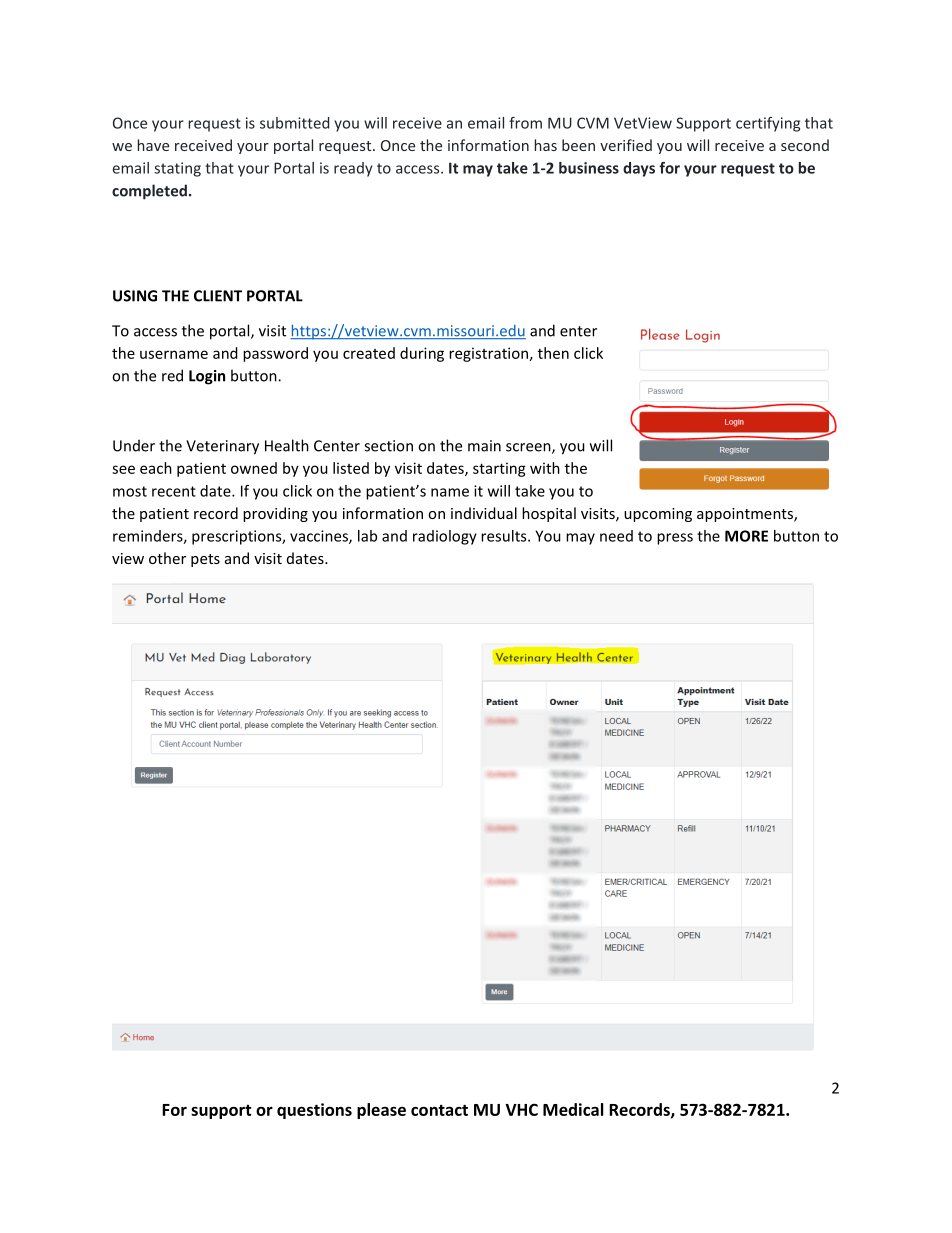  I want to click on MORE, so click(746, 536).
